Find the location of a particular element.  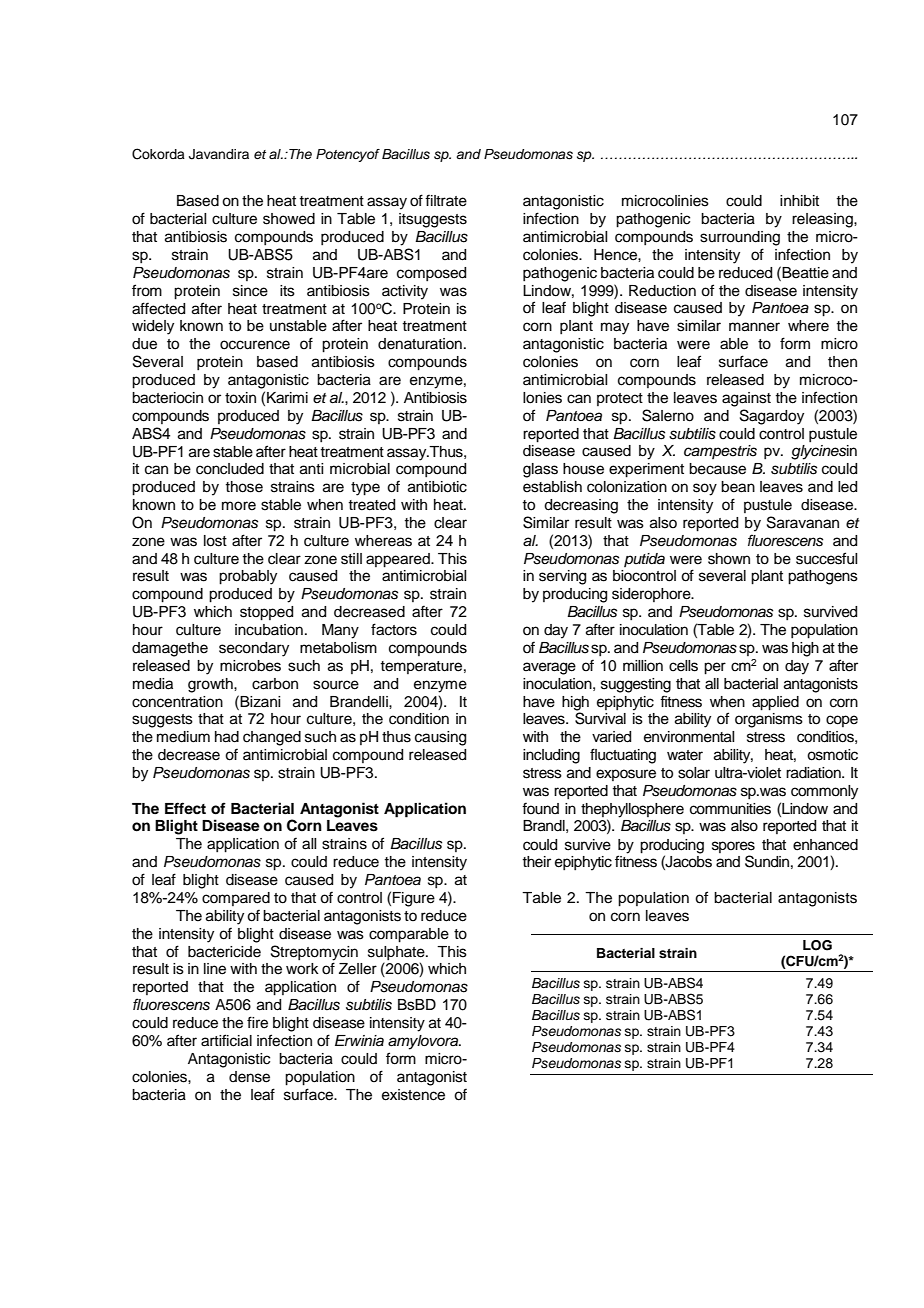

filtrate is located at coordinates (446, 200).
